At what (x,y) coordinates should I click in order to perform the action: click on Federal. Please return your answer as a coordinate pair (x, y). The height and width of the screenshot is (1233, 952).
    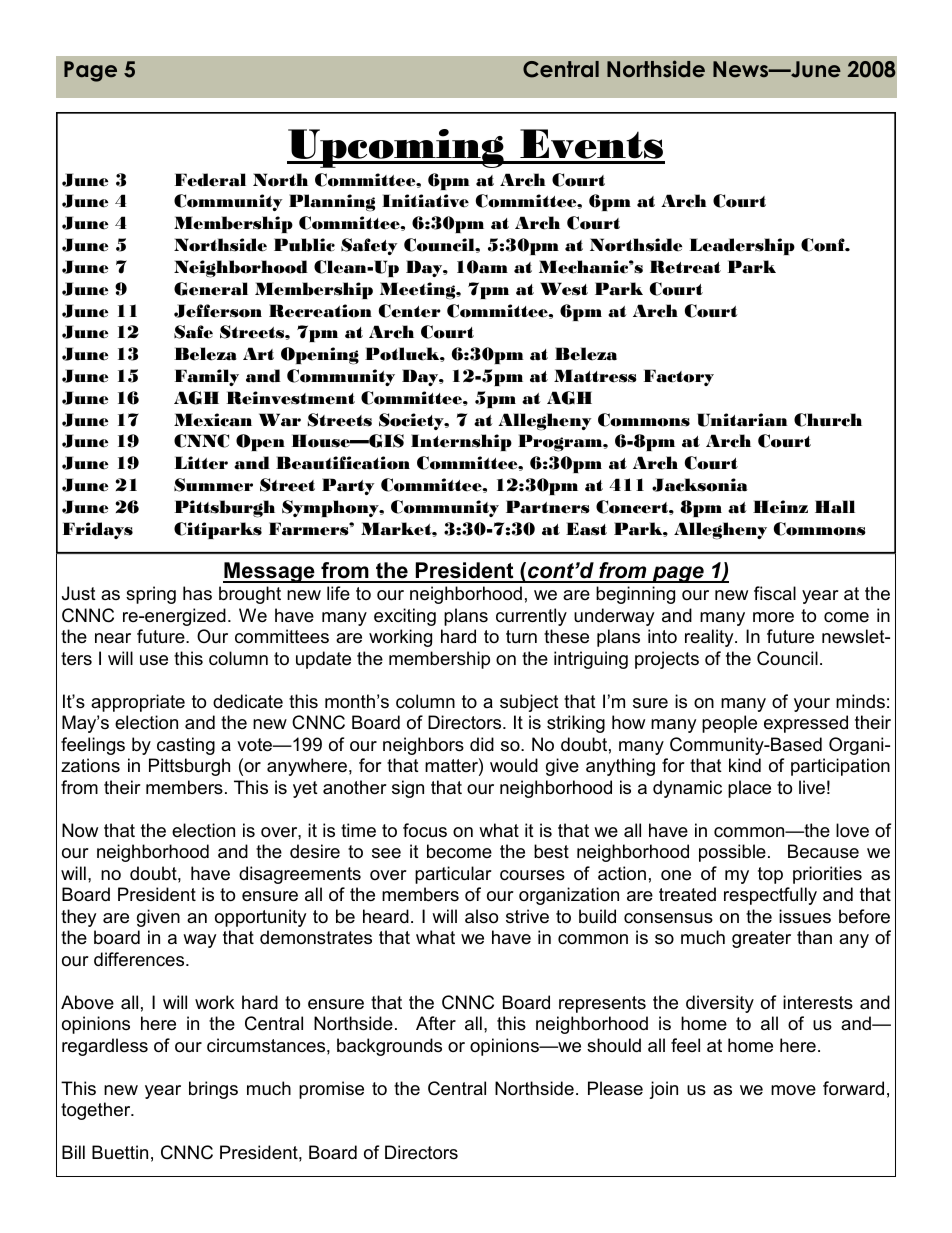
    Looking at the image, I should click on (210, 180).
